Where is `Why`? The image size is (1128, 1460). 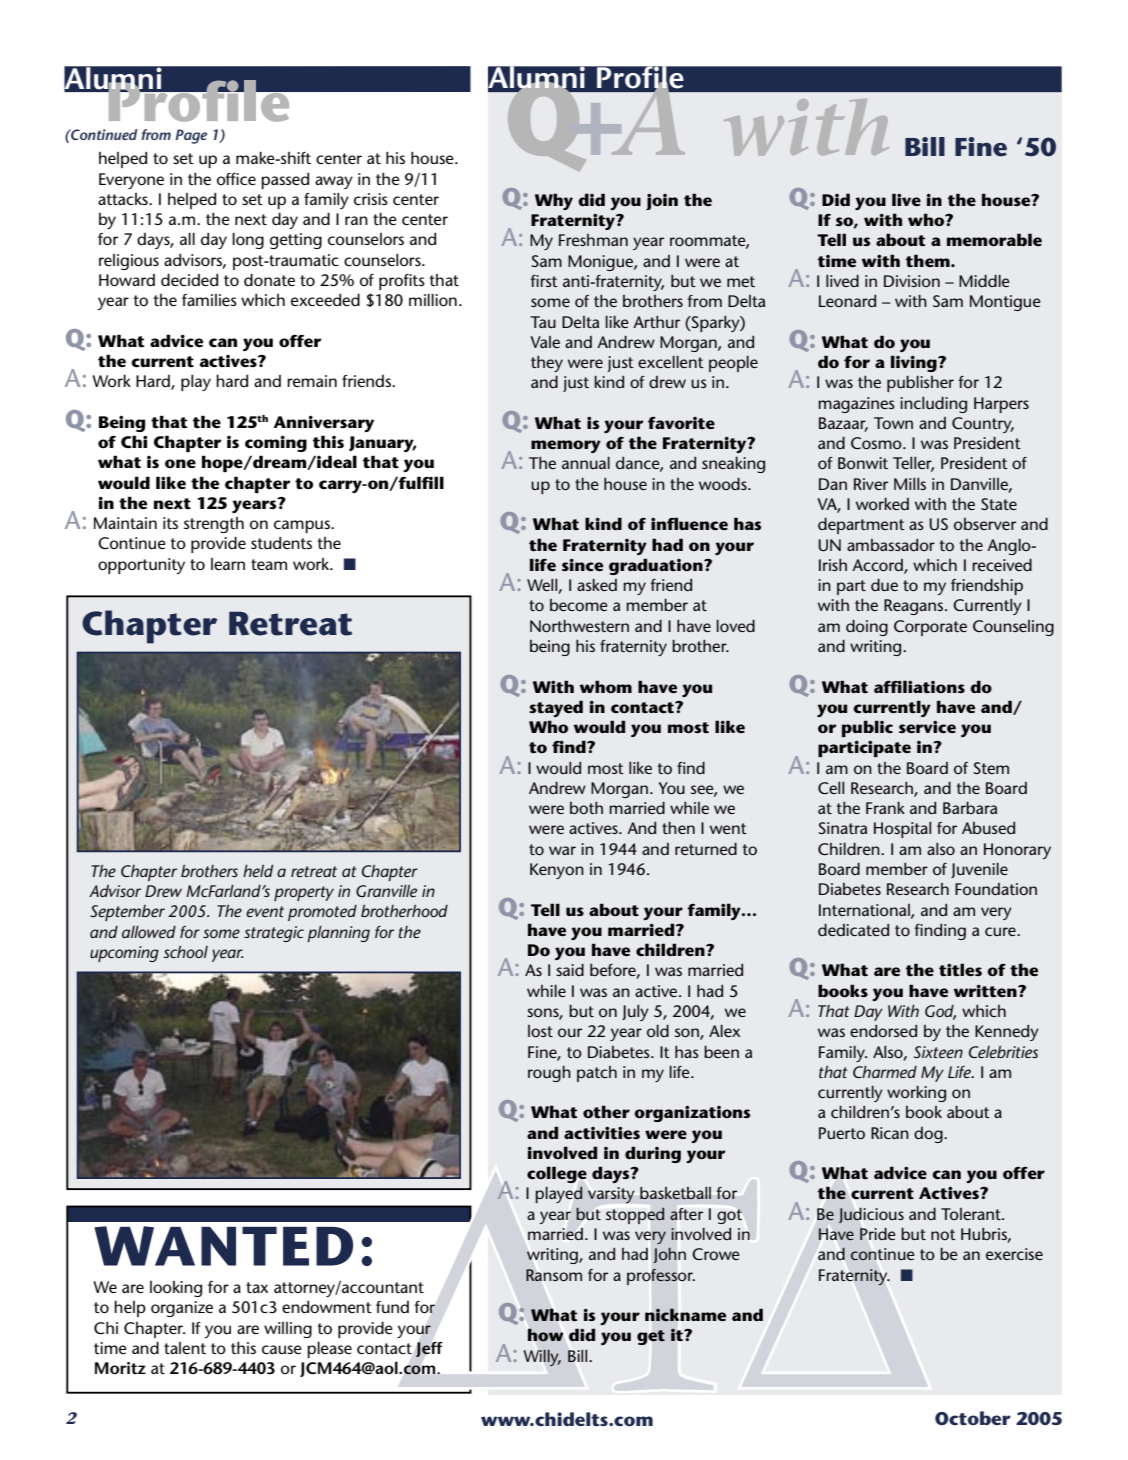
Why is located at coordinates (554, 201).
